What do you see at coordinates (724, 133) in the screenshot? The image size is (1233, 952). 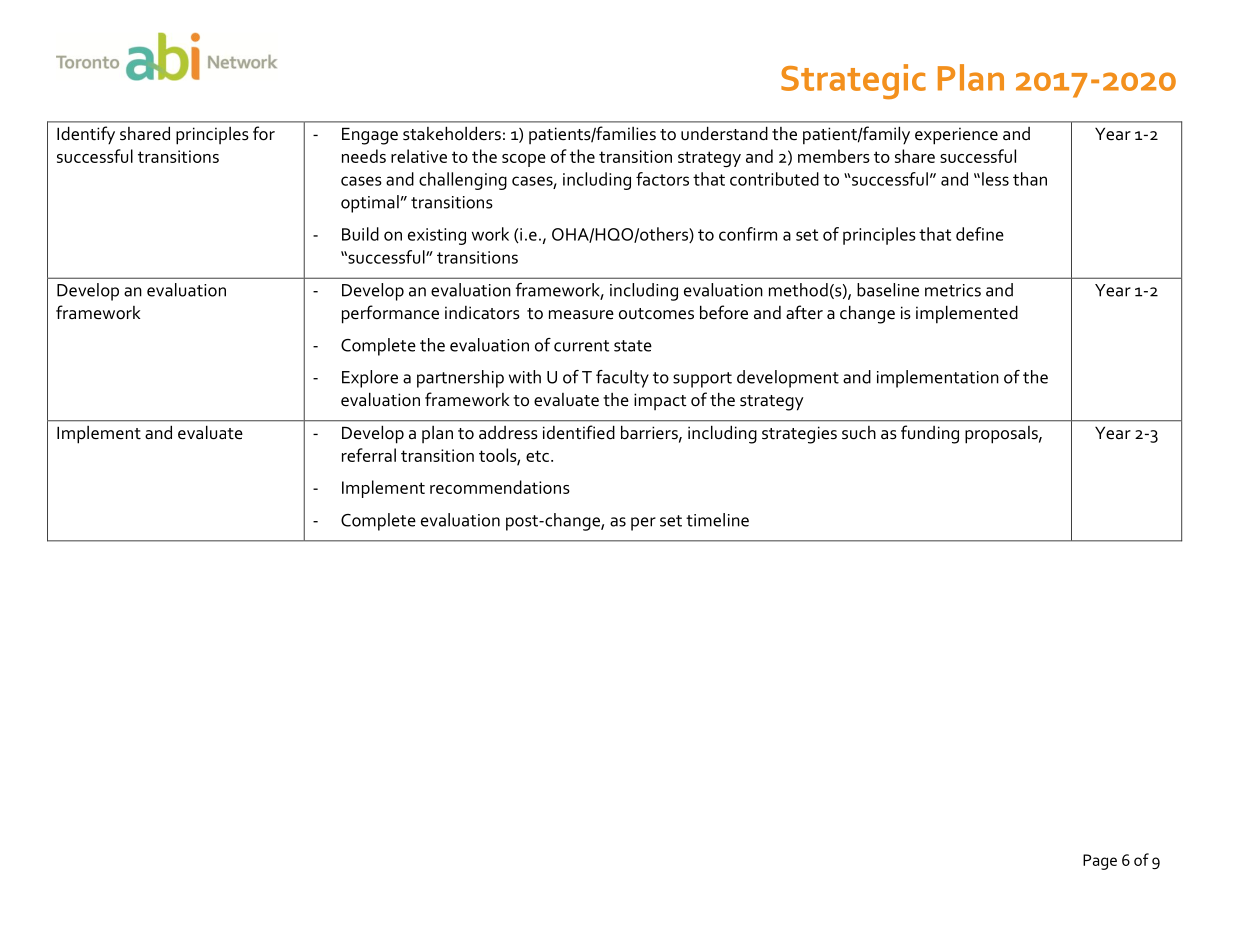 I see `understand` at bounding box center [724, 133].
